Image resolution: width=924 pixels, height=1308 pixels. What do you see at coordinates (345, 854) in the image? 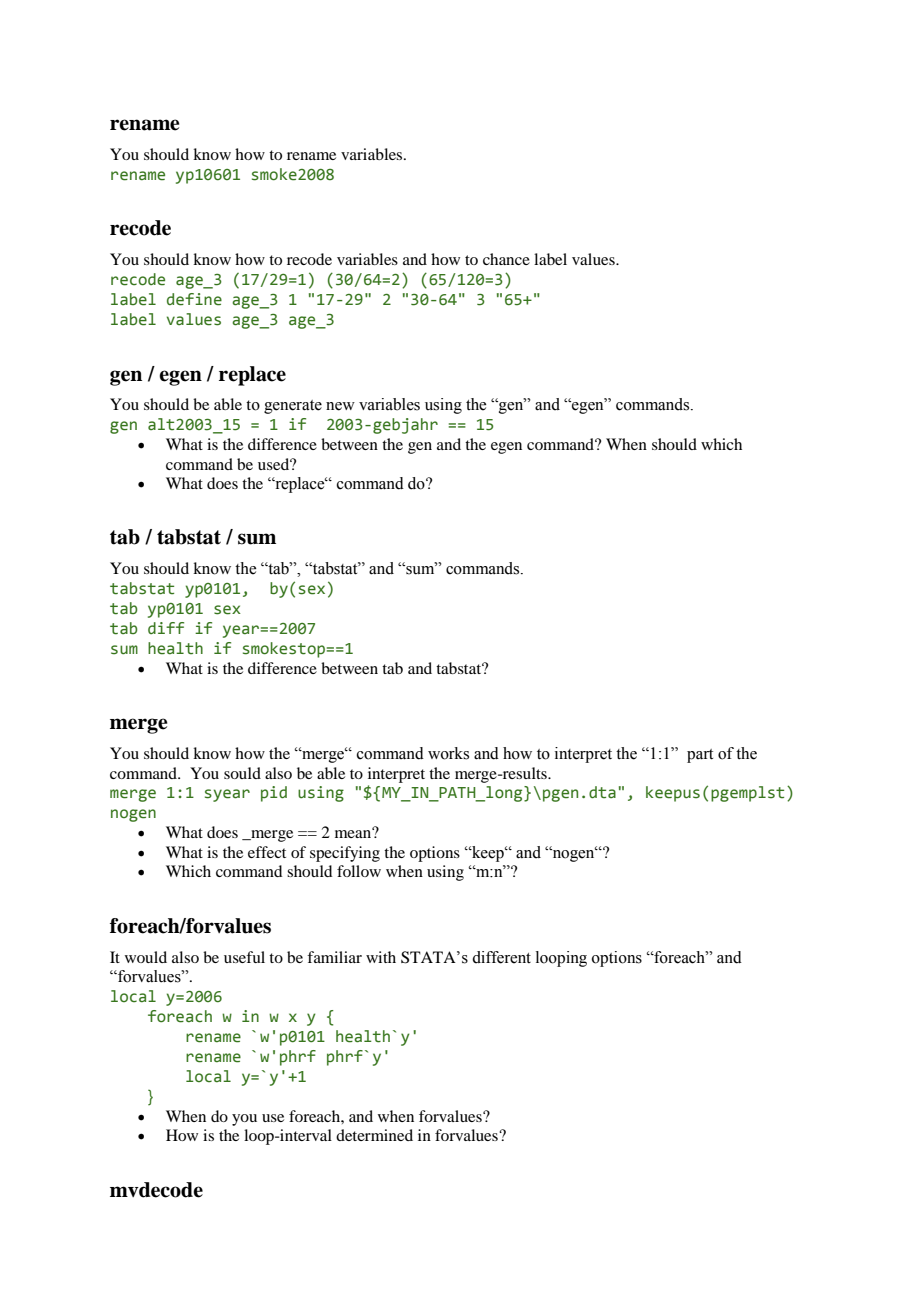
I see `specifying` at bounding box center [345, 854].
